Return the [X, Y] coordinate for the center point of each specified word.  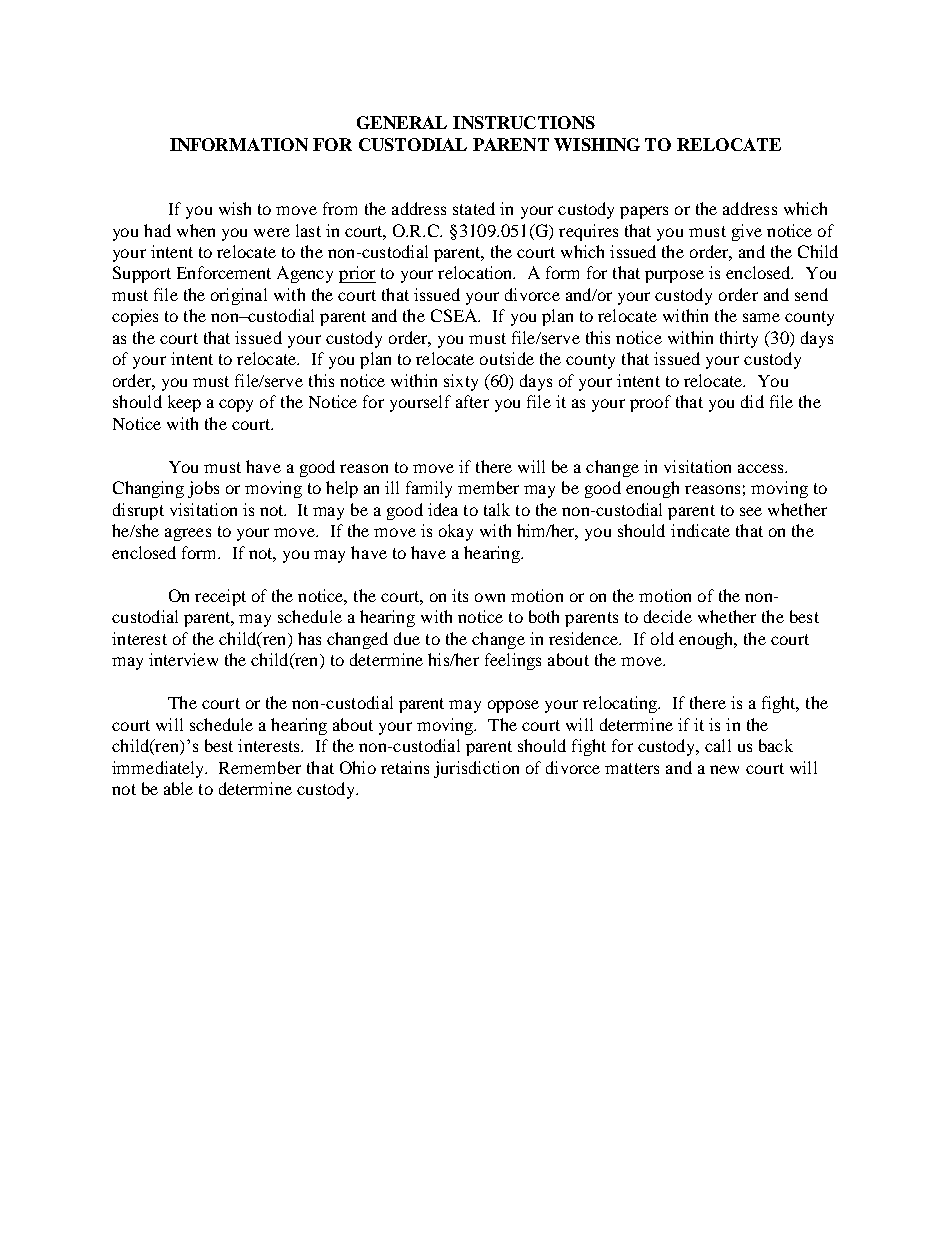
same [761, 317]
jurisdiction [476, 769]
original [239, 296]
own [490, 597]
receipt [220, 597]
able [178, 788]
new [724, 769]
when [196, 230]
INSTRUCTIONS [524, 122]
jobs [203, 489]
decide [668, 616]
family [429, 489]
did [752, 401]
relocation [476, 272]
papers [644, 212]
